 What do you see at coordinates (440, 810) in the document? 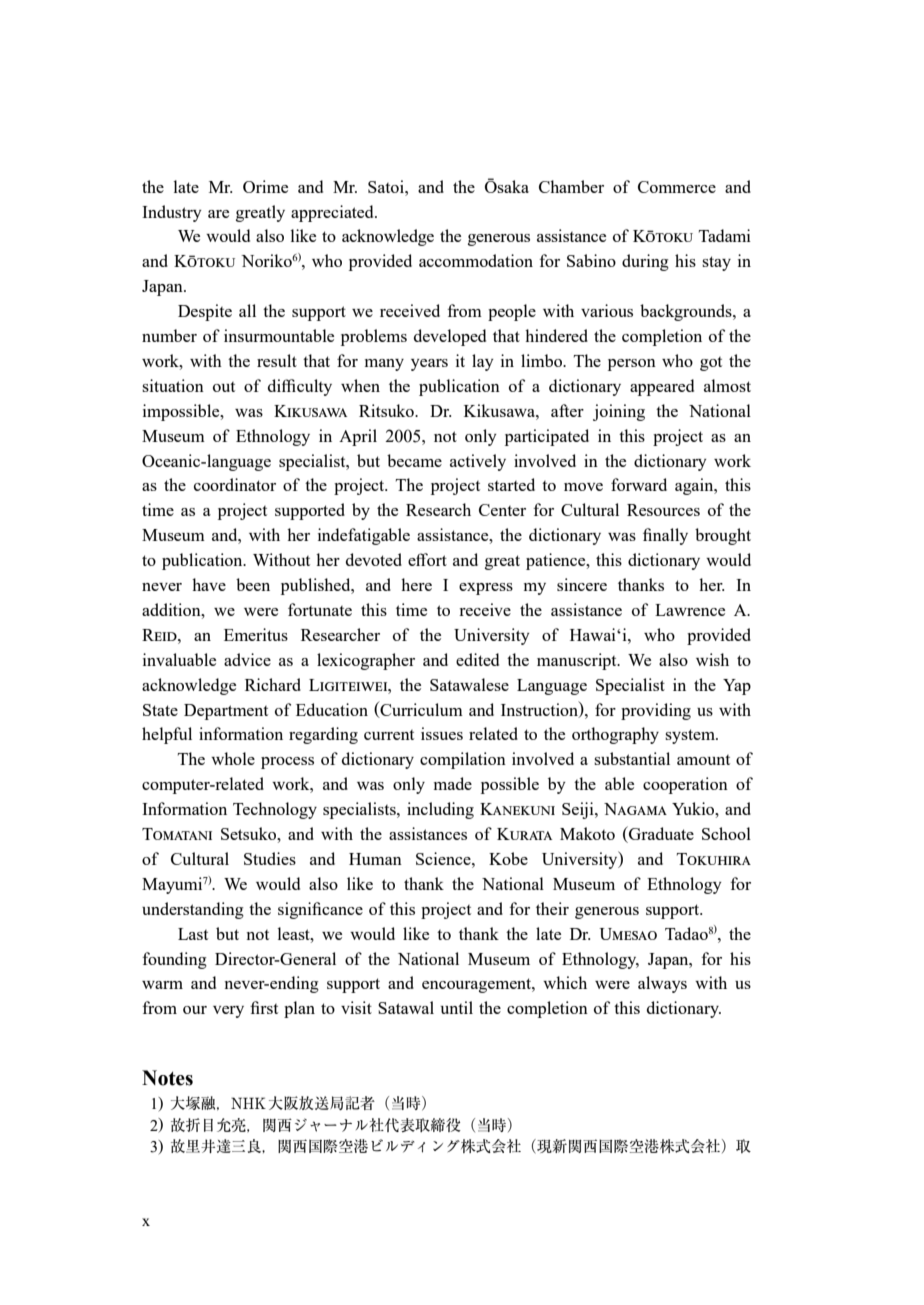
I see `including` at bounding box center [440, 810].
